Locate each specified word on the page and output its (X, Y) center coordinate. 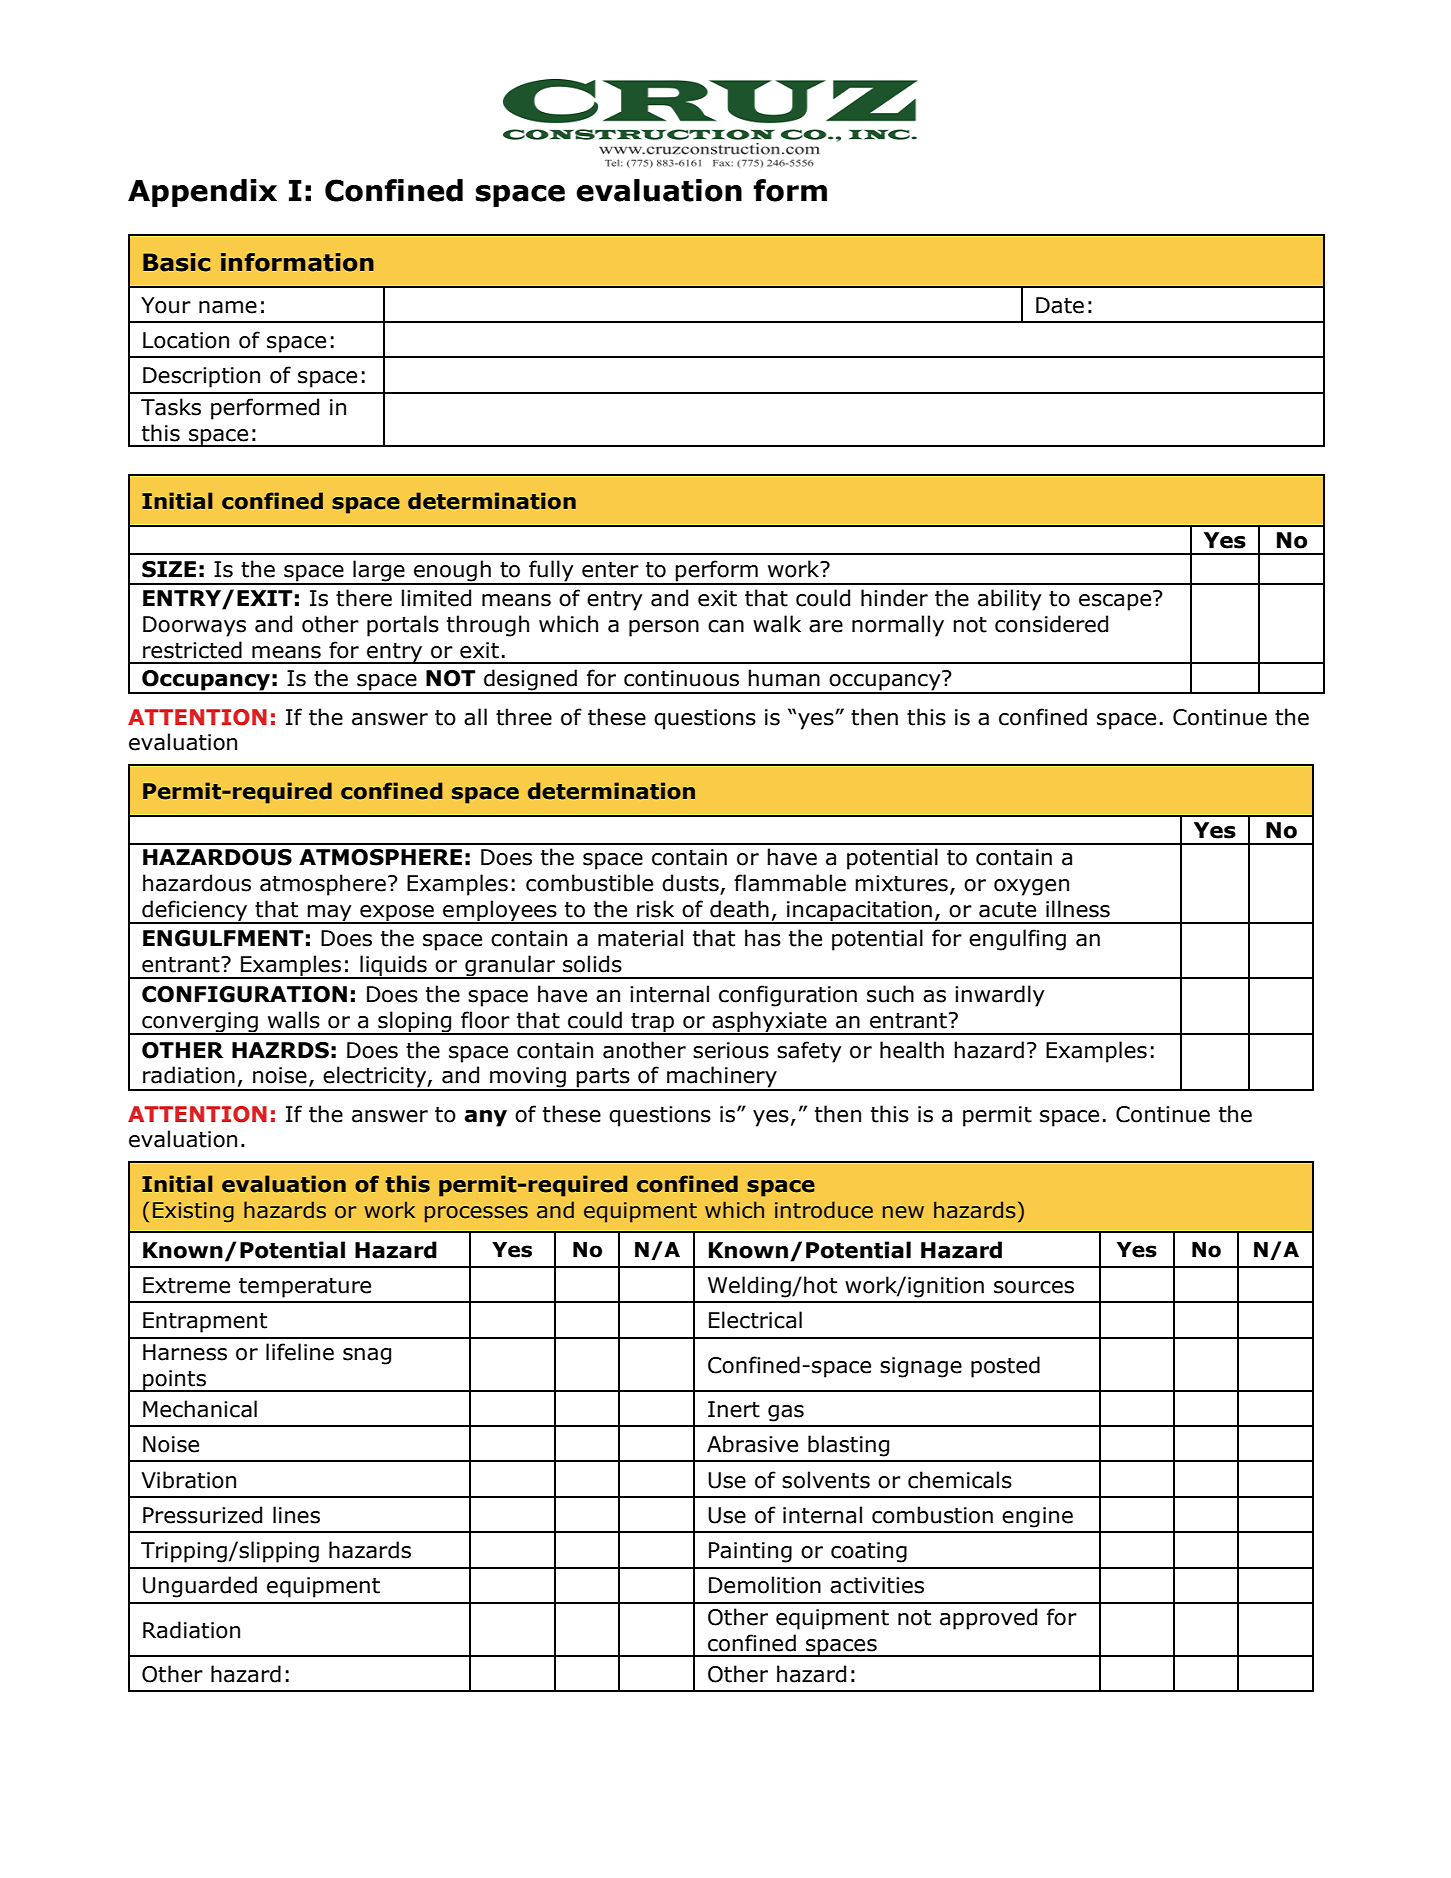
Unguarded (200, 1587)
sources (1034, 1287)
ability (1009, 600)
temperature (305, 1288)
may (330, 914)
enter (610, 570)
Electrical (755, 1320)
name (228, 307)
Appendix (202, 193)
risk (655, 909)
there (364, 598)
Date (1060, 305)
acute (1007, 910)
